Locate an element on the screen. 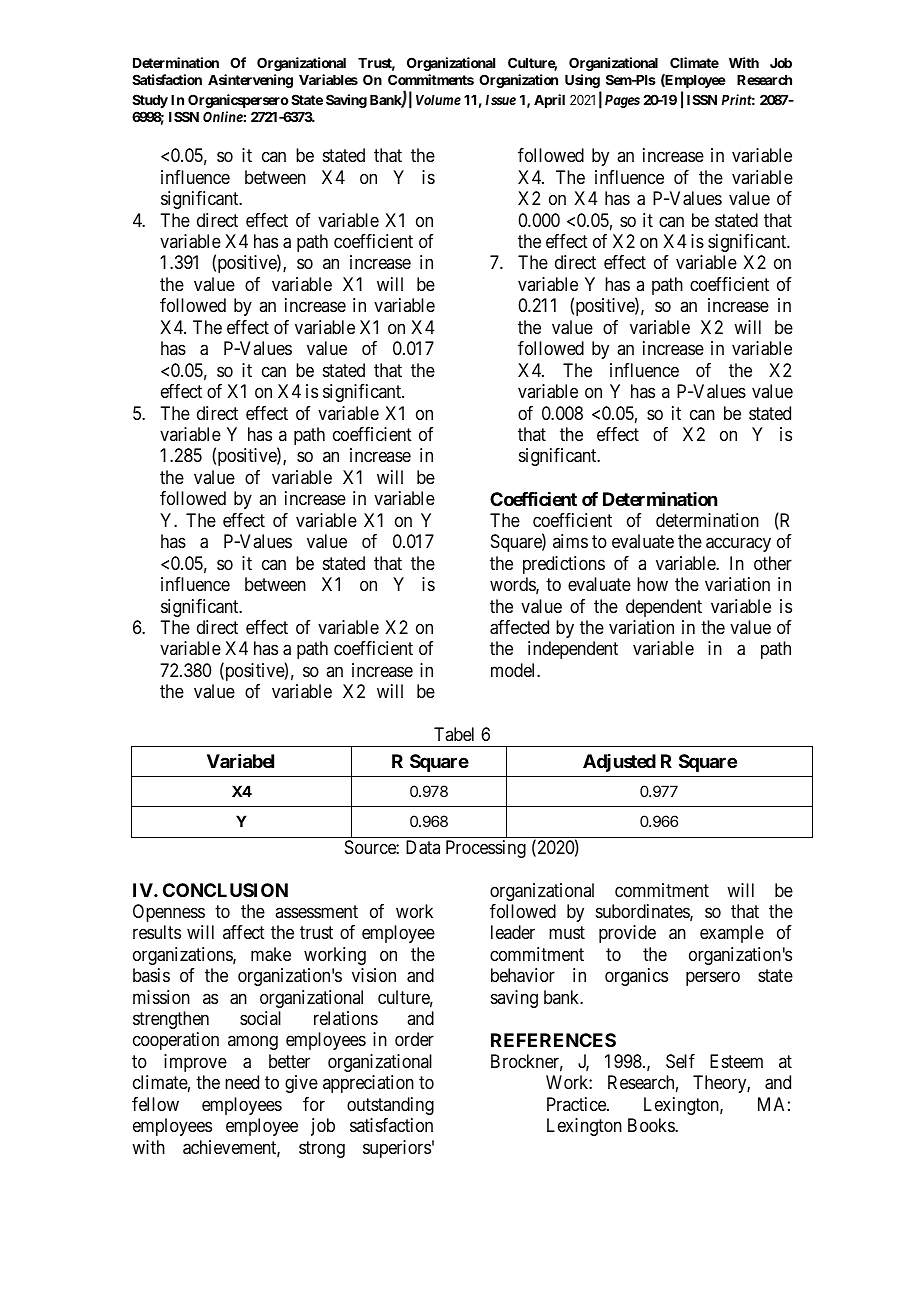 This screenshot has width=924, height=1308. Volume is located at coordinates (438, 100).
